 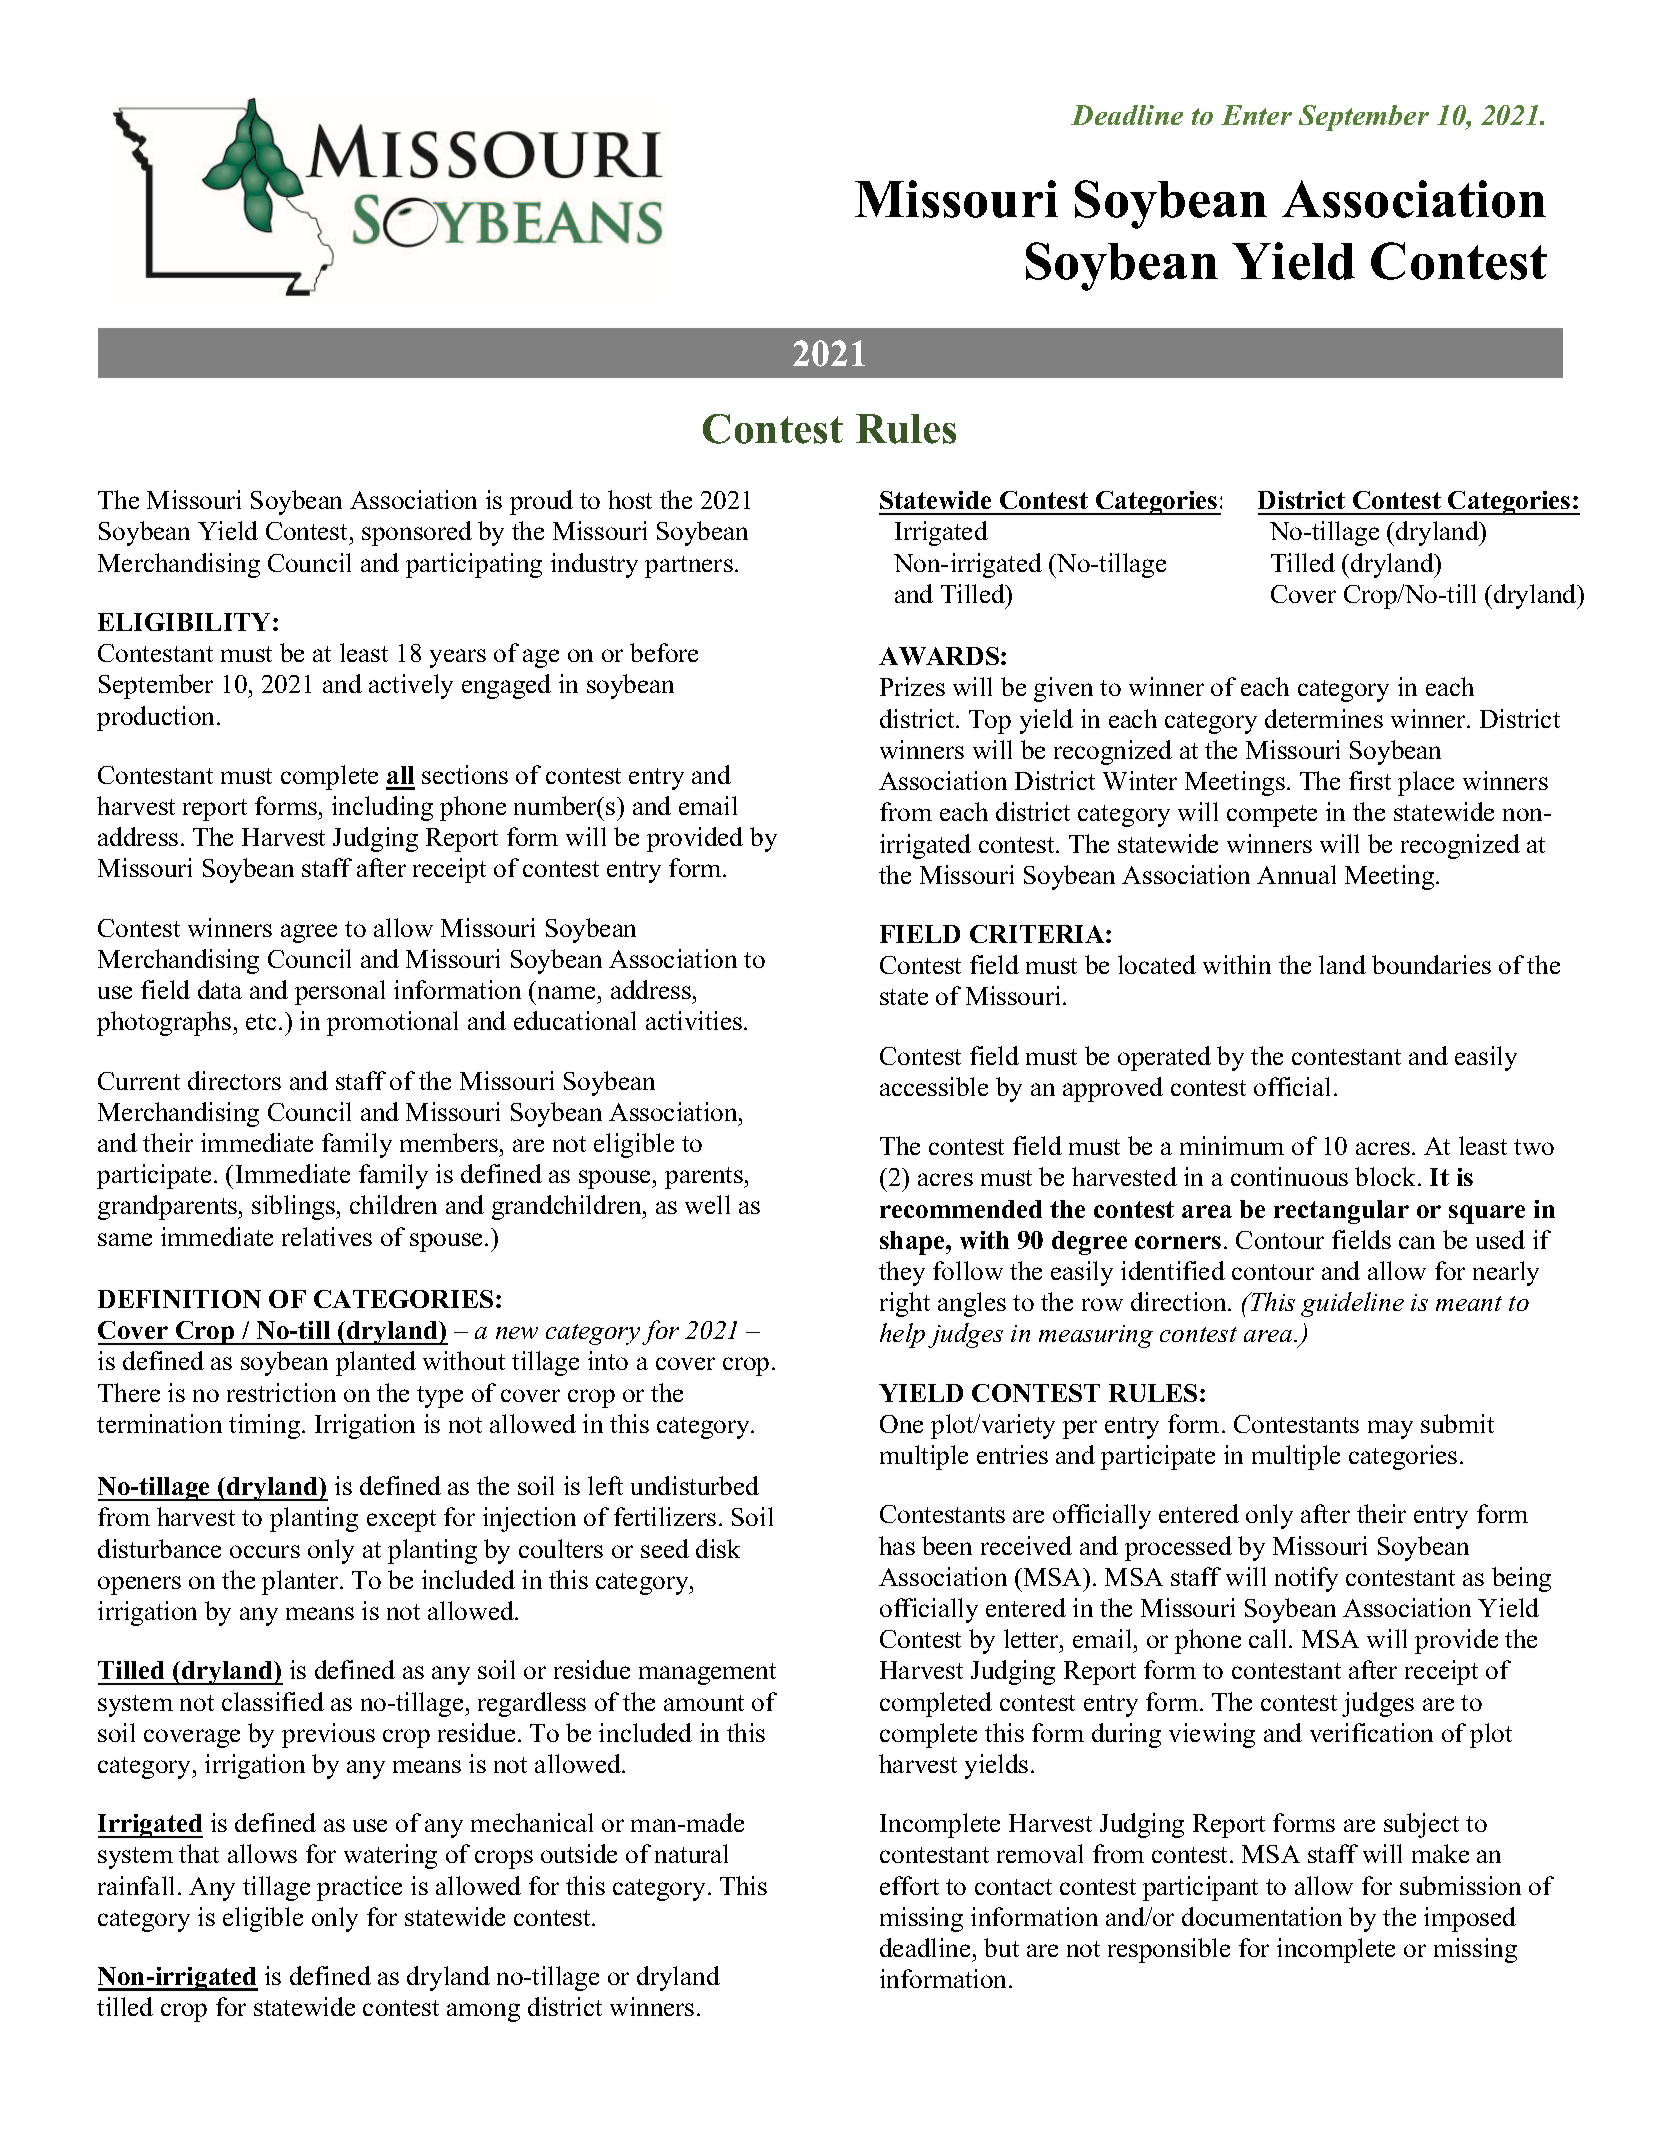 What do you see at coordinates (382, 808) in the screenshot?
I see `including` at bounding box center [382, 808].
